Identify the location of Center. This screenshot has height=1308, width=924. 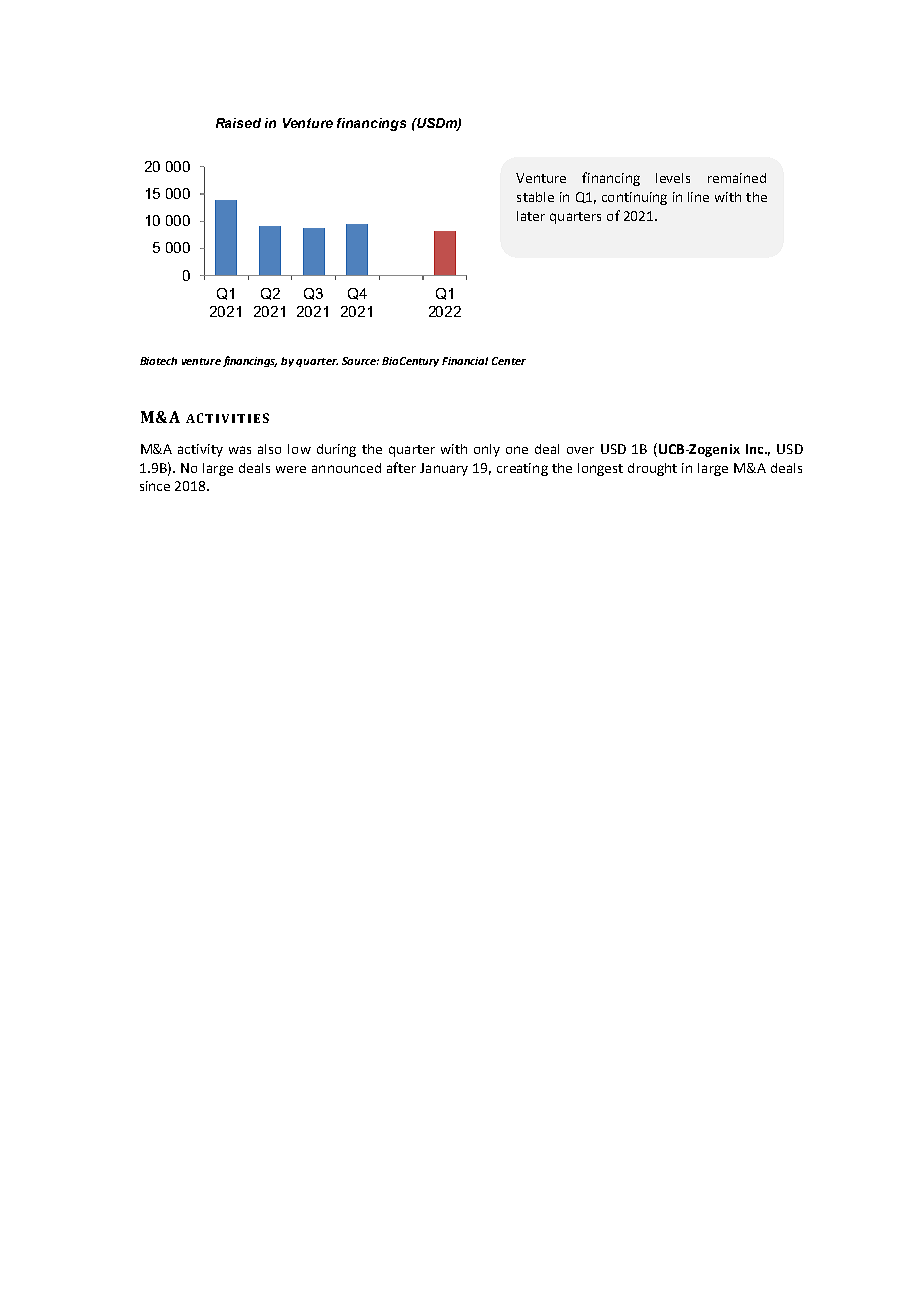
(509, 361).
